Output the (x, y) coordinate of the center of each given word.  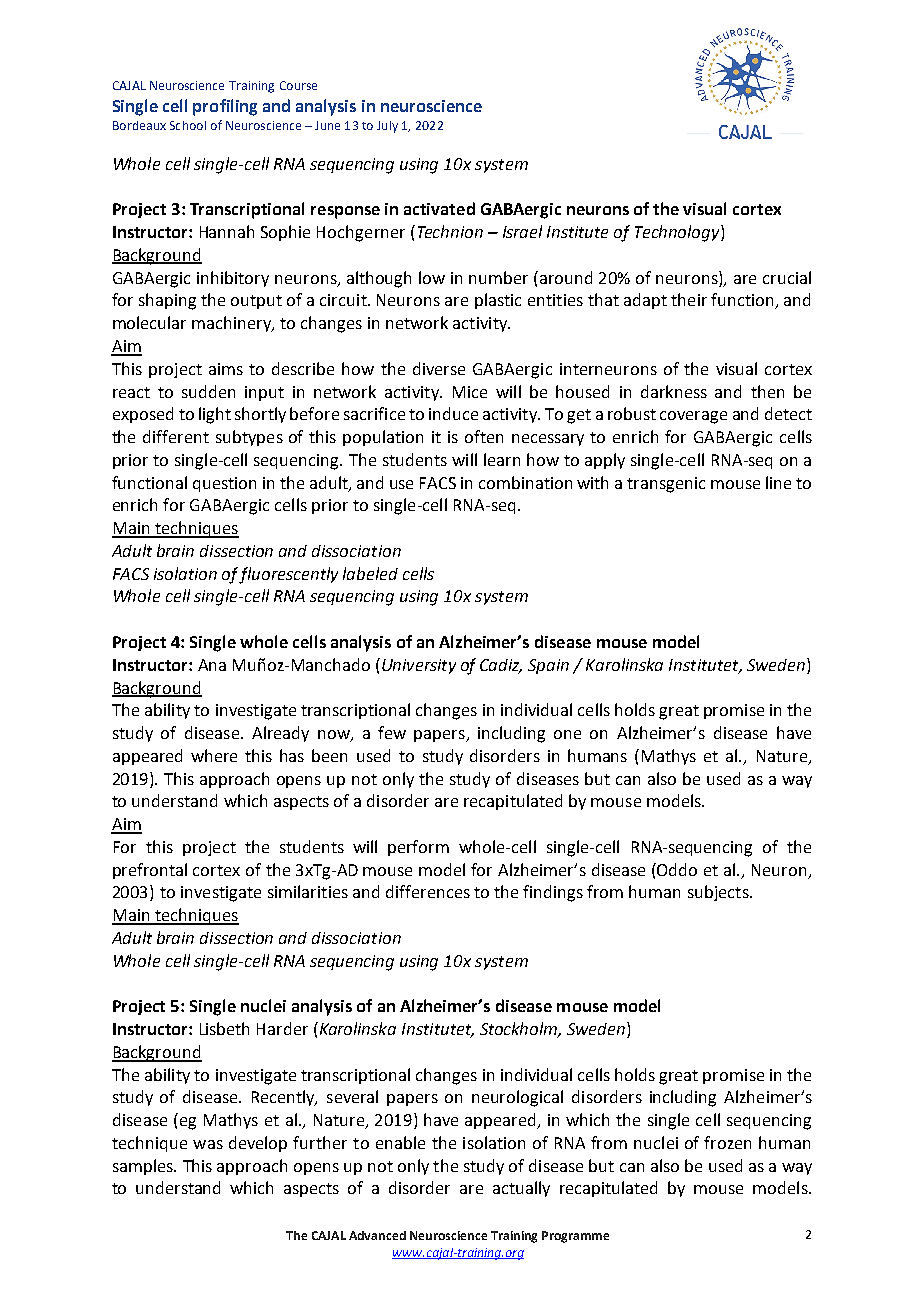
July (387, 127)
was (208, 1144)
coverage (693, 417)
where (214, 755)
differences (428, 891)
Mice (470, 392)
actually (521, 1189)
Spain (548, 666)
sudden (208, 391)
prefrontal (150, 871)
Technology (678, 233)
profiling (225, 107)
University (419, 666)
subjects (719, 893)
